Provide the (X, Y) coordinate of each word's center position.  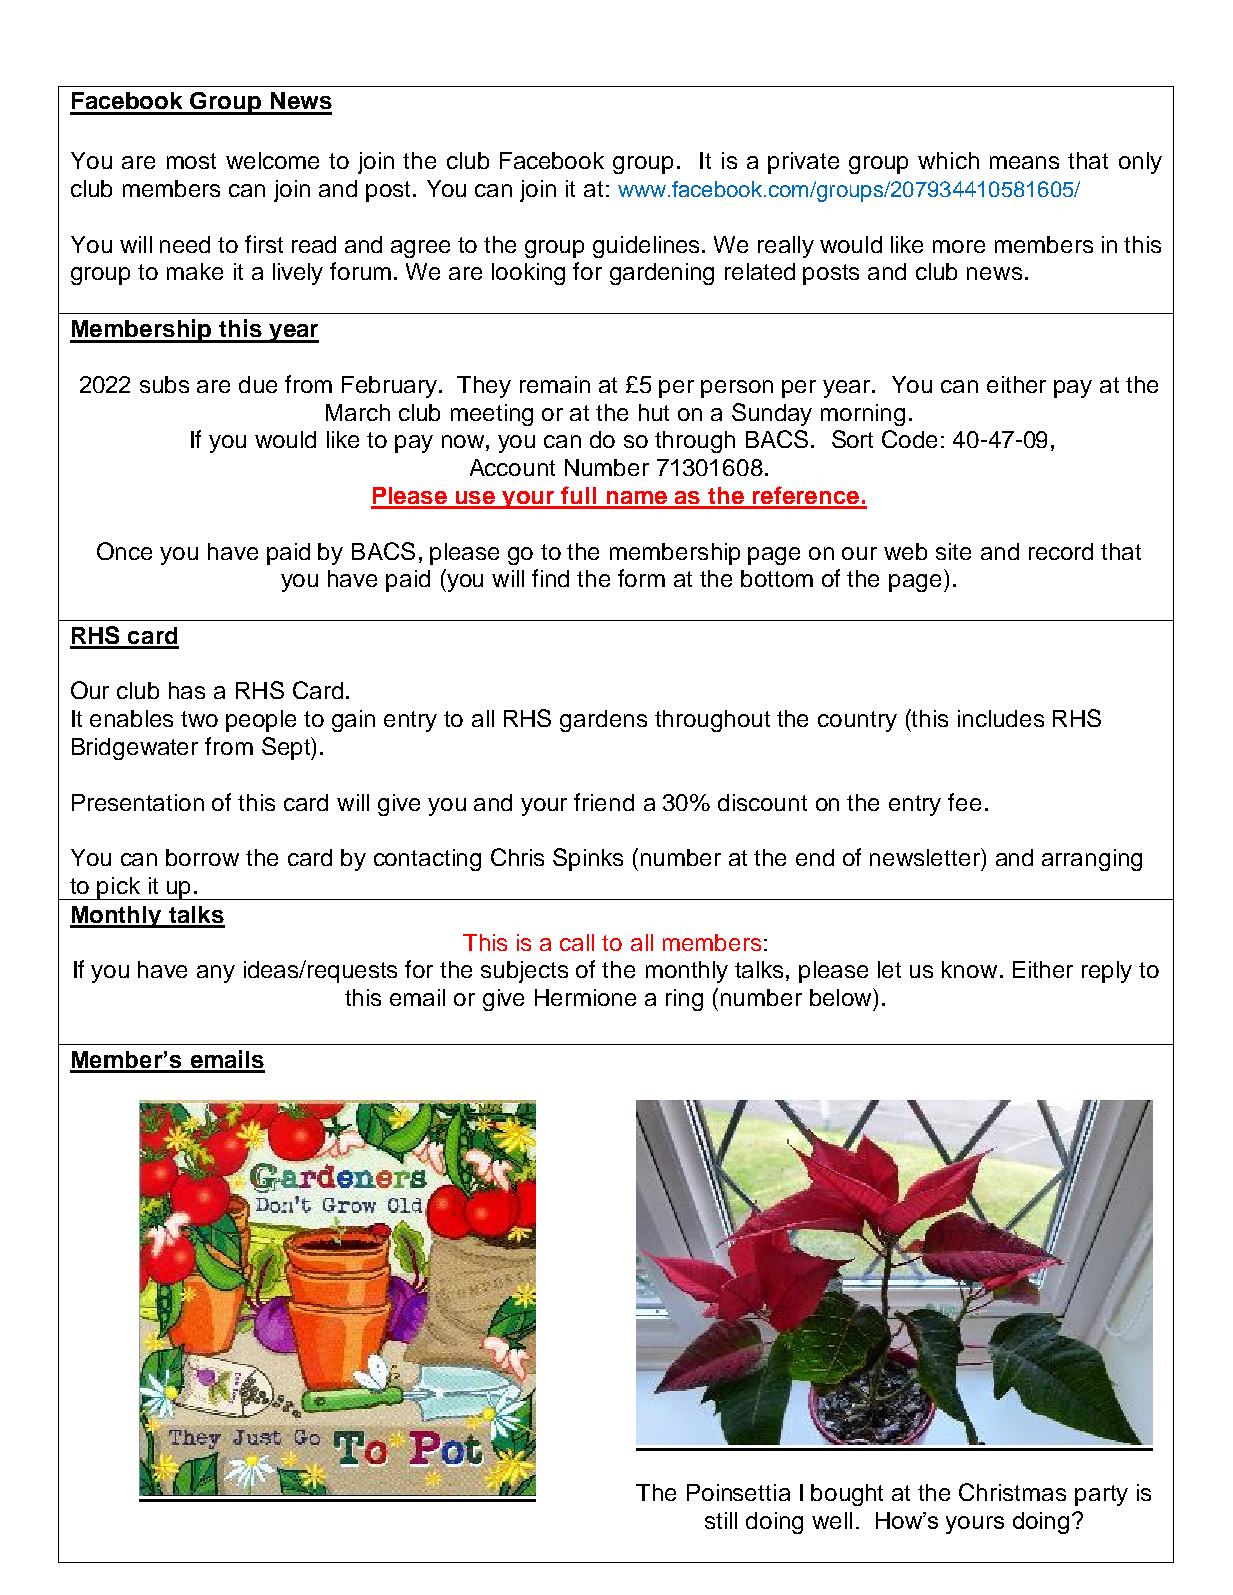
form (641, 578)
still (721, 1520)
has (187, 690)
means (1024, 162)
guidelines (648, 247)
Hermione (585, 997)
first (264, 244)
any (216, 974)
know (969, 969)
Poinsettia (738, 1492)
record (1061, 551)
